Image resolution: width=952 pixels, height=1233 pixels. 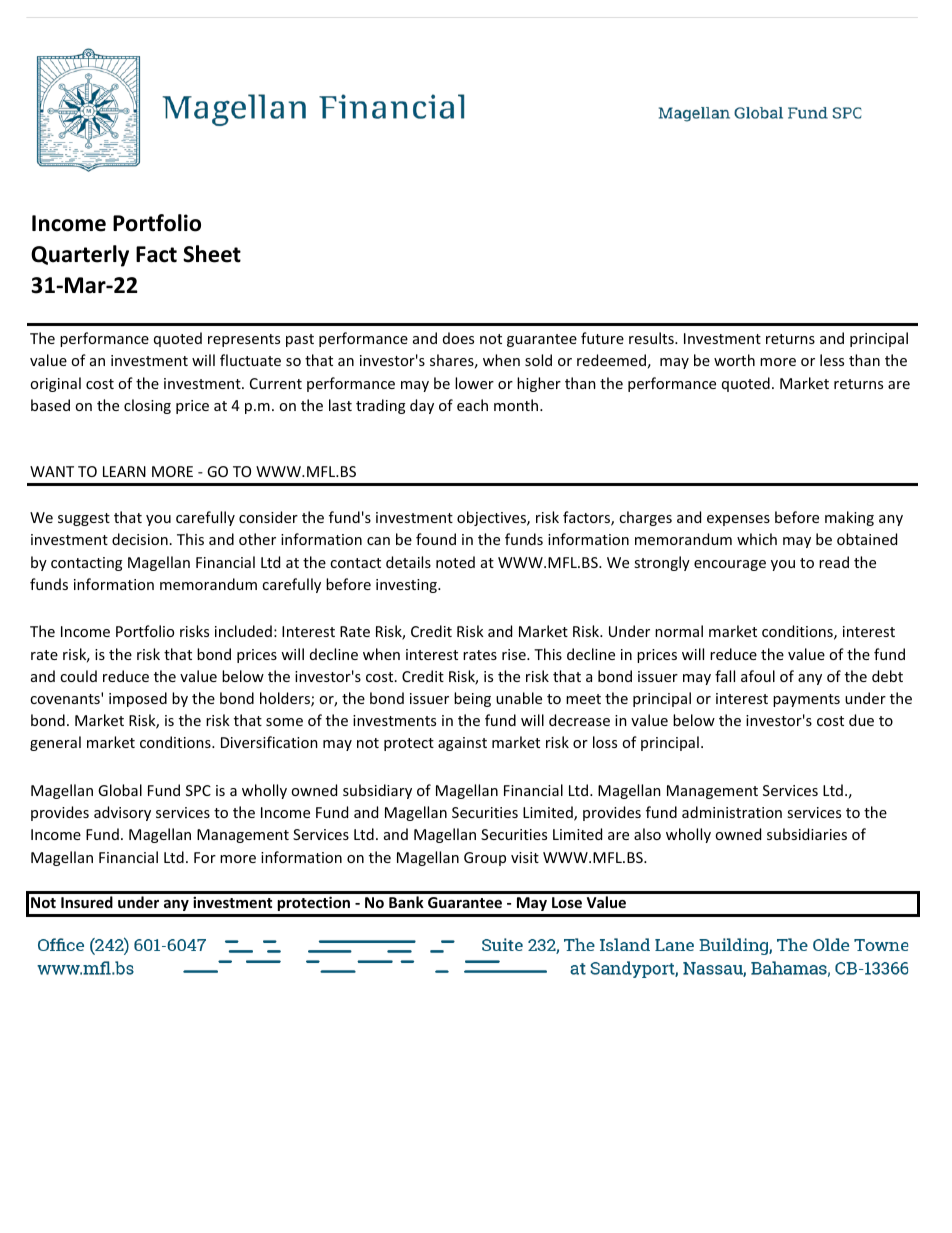 What do you see at coordinates (455, 562) in the document?
I see `noted` at bounding box center [455, 562].
